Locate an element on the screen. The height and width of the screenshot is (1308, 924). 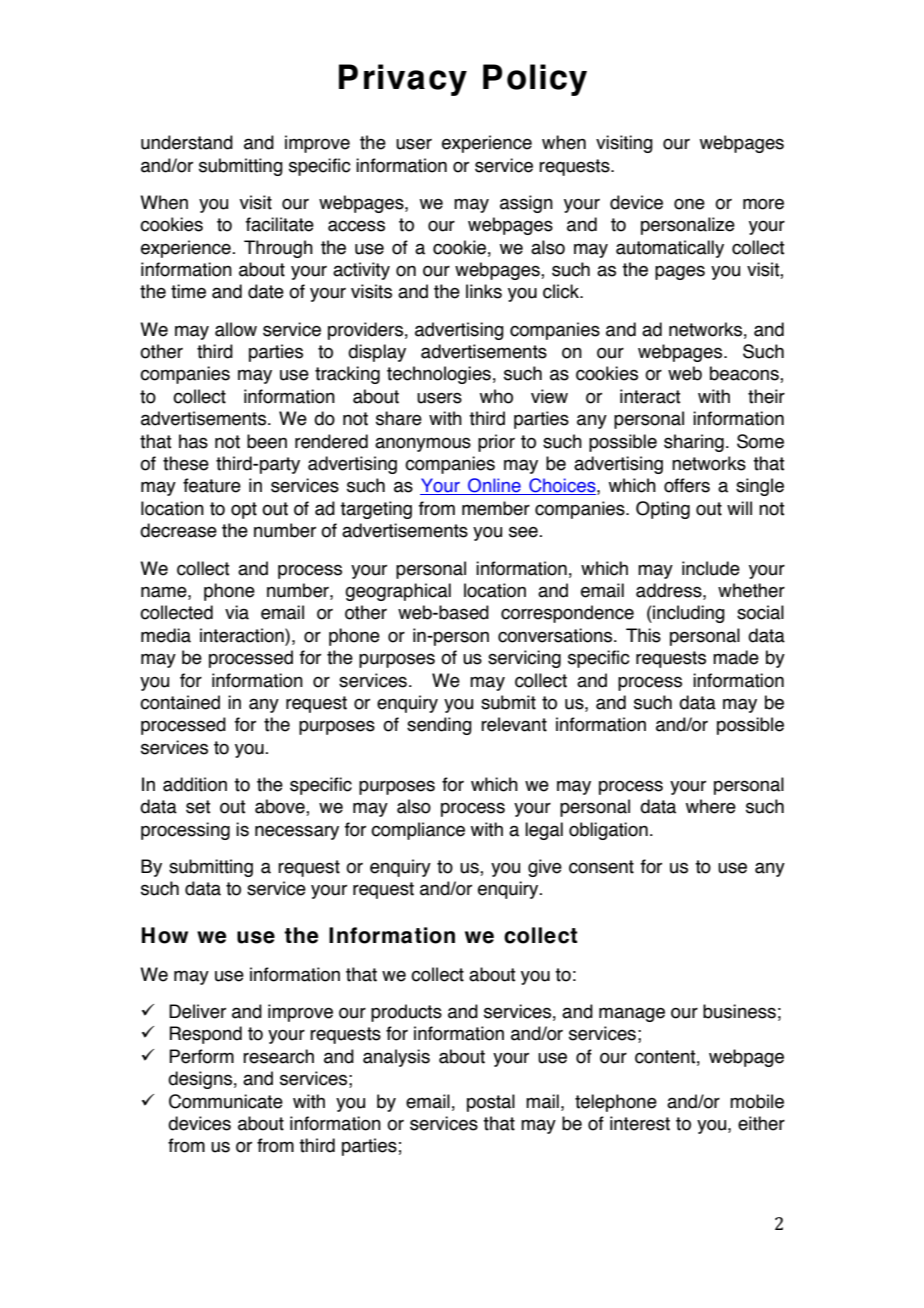
Privacy is located at coordinates (403, 80).
